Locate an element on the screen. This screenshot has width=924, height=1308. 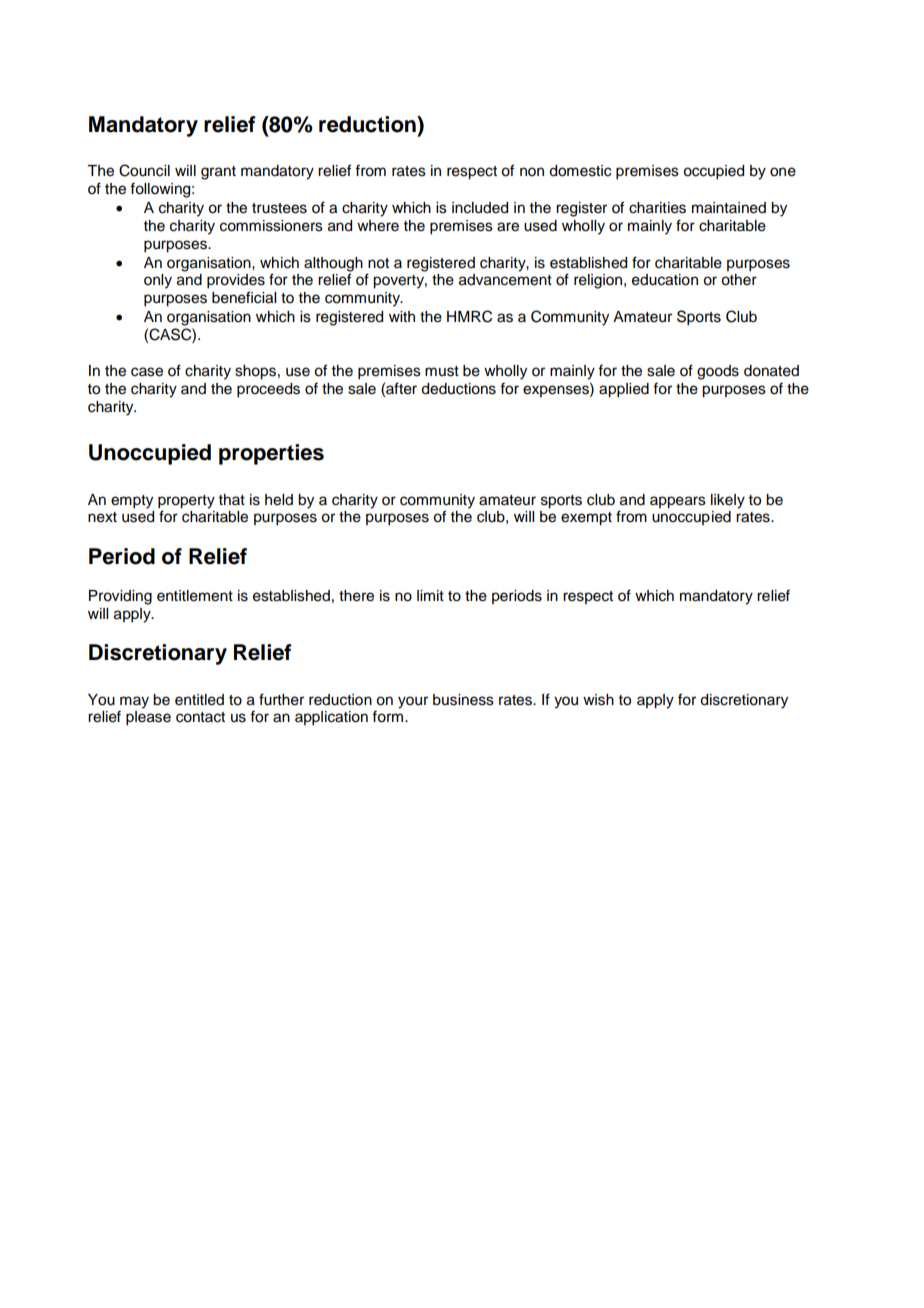
included is located at coordinates (480, 208).
